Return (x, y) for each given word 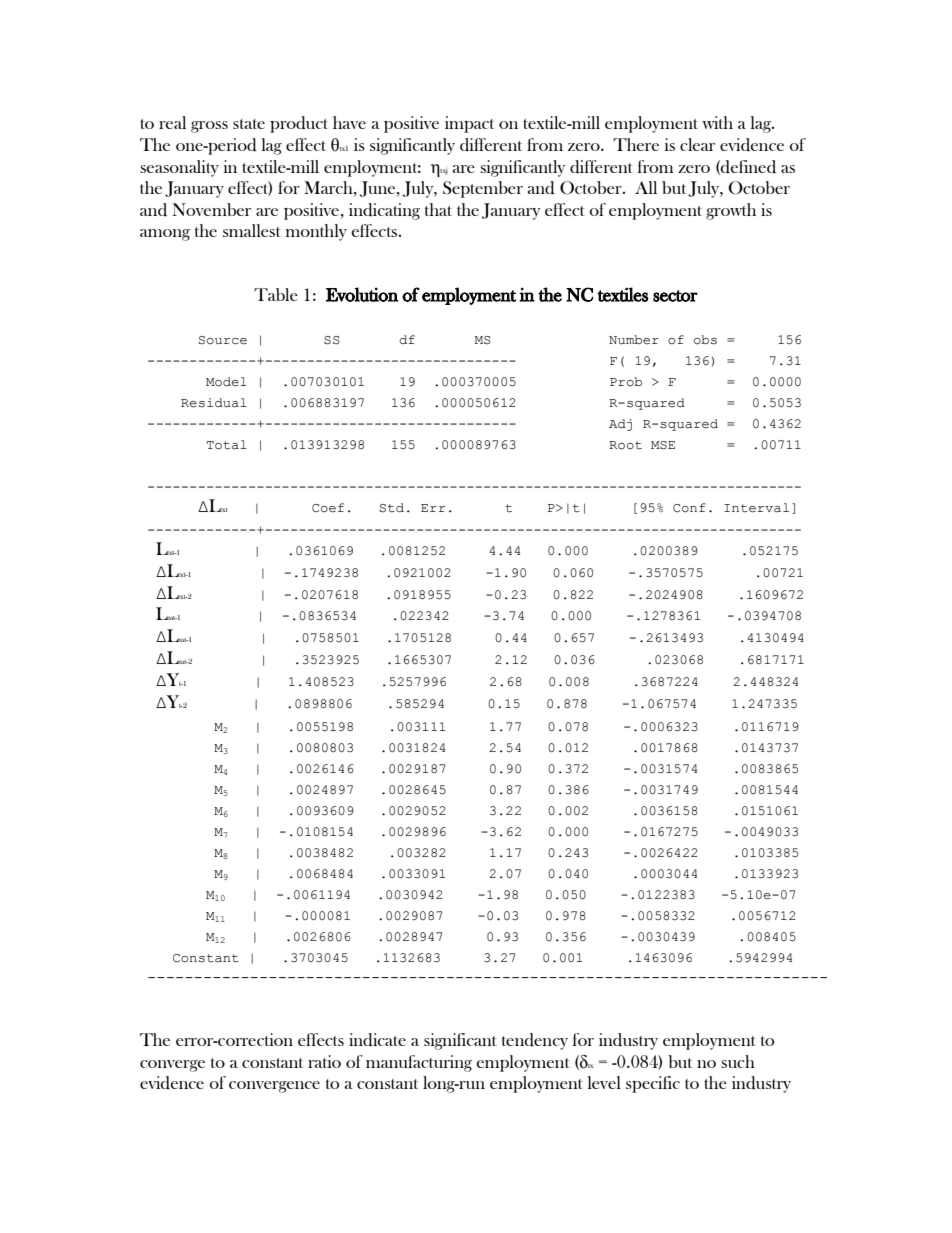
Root (625, 445)
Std (392, 508)
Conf (689, 508)
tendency (535, 1041)
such (738, 1061)
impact (469, 124)
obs (705, 340)
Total (227, 445)
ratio (324, 1061)
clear (697, 144)
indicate (377, 1040)
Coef (328, 508)
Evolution (362, 294)
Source (223, 340)
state (249, 124)
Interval (756, 508)
